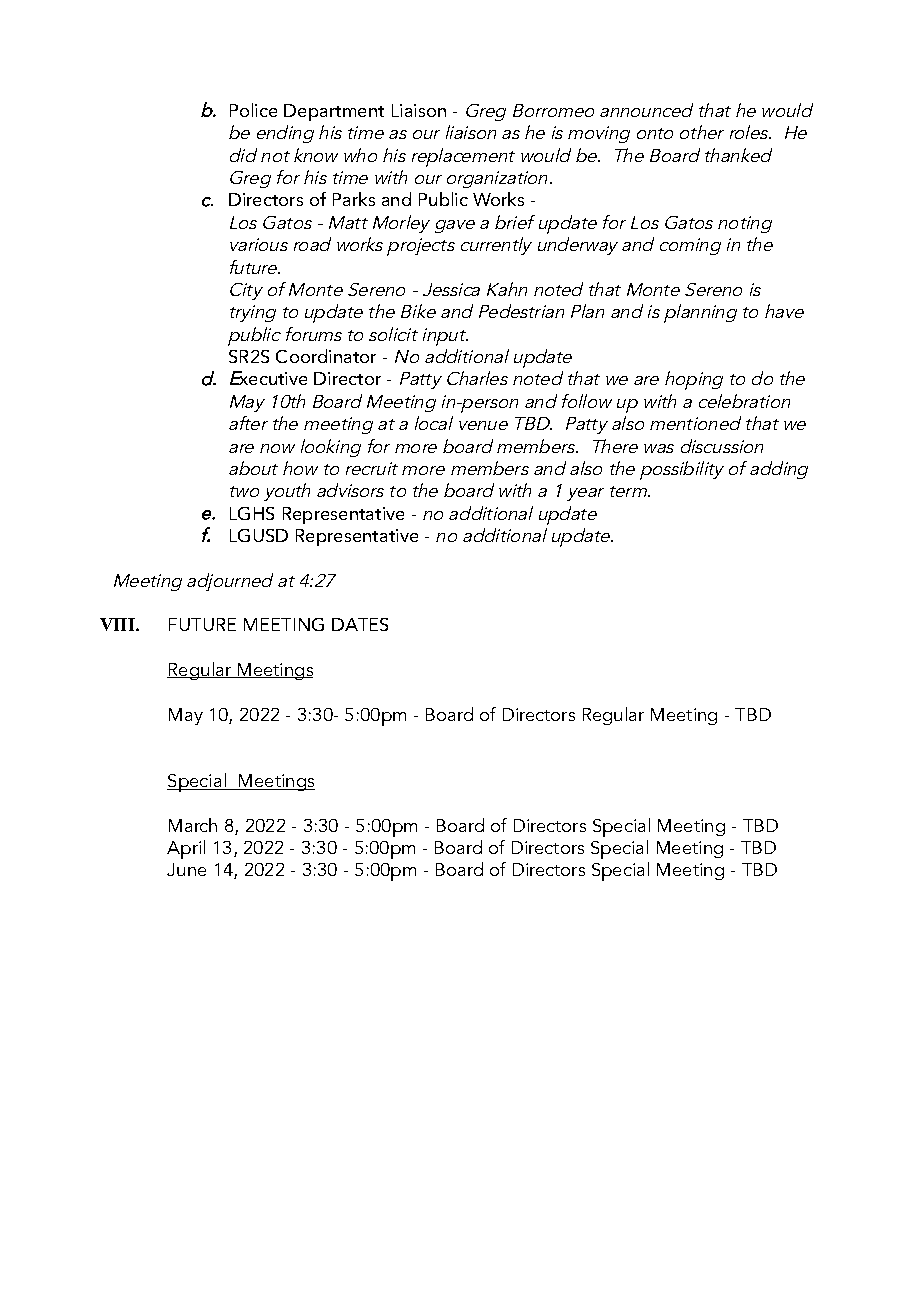  I want to click on Department, so click(334, 112).
